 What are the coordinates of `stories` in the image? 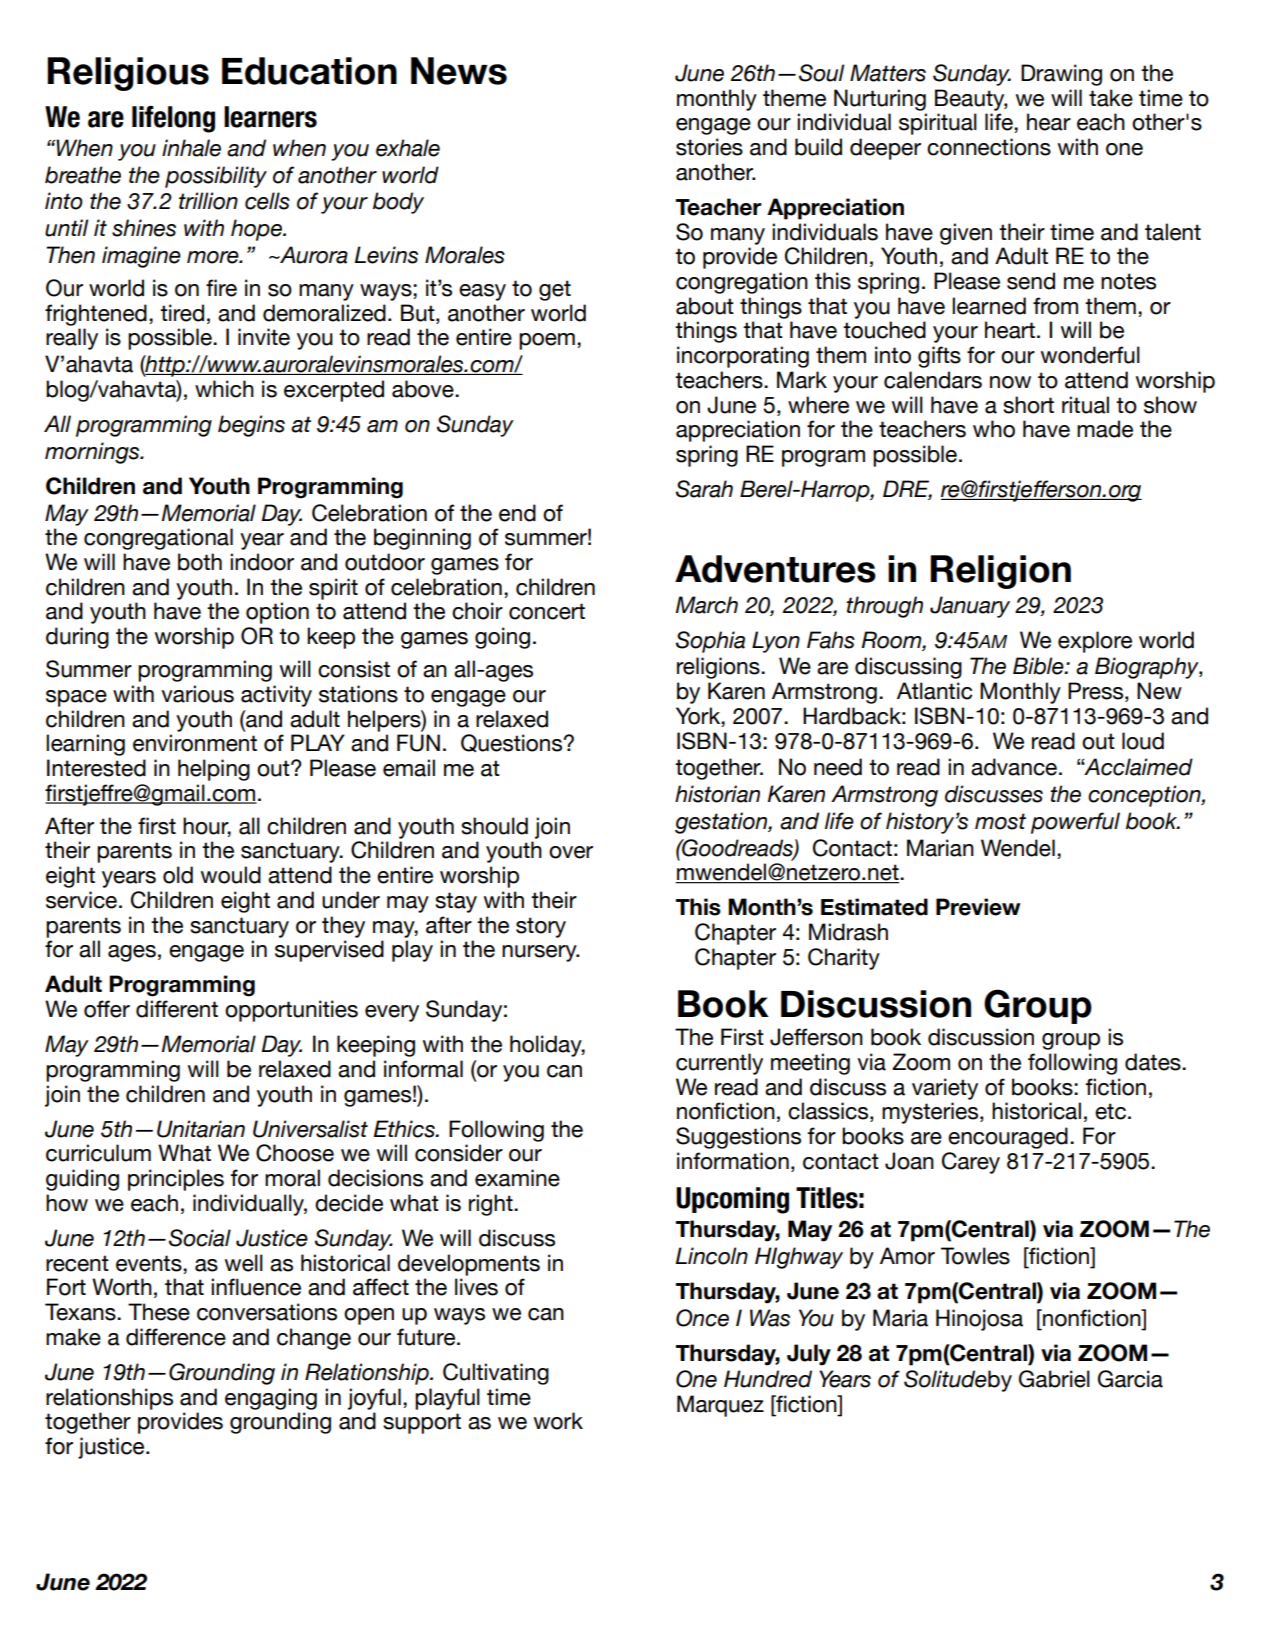 It's located at (709, 147).
